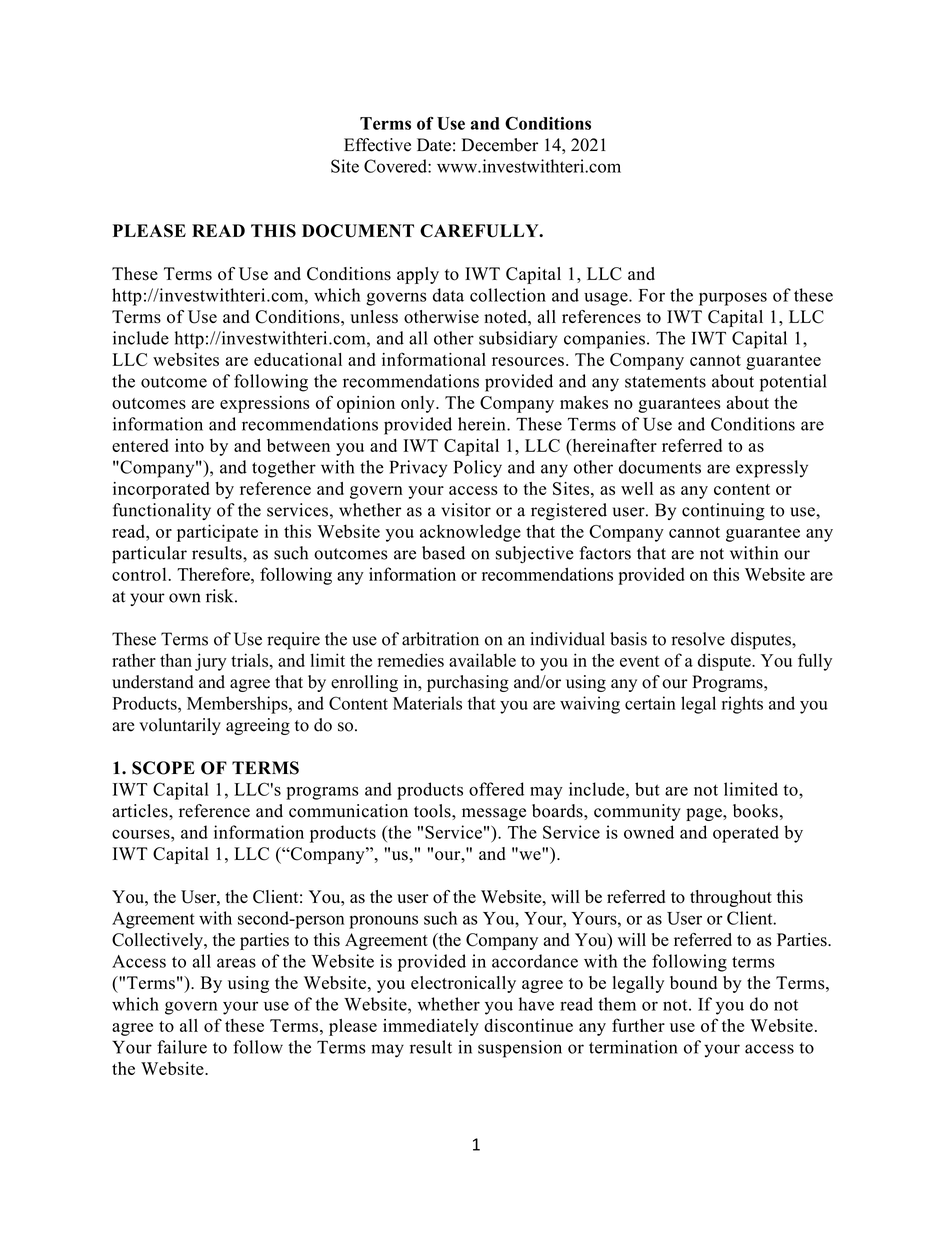  Describe the element at coordinates (180, 726) in the page. I see `voluntarily` at that location.
